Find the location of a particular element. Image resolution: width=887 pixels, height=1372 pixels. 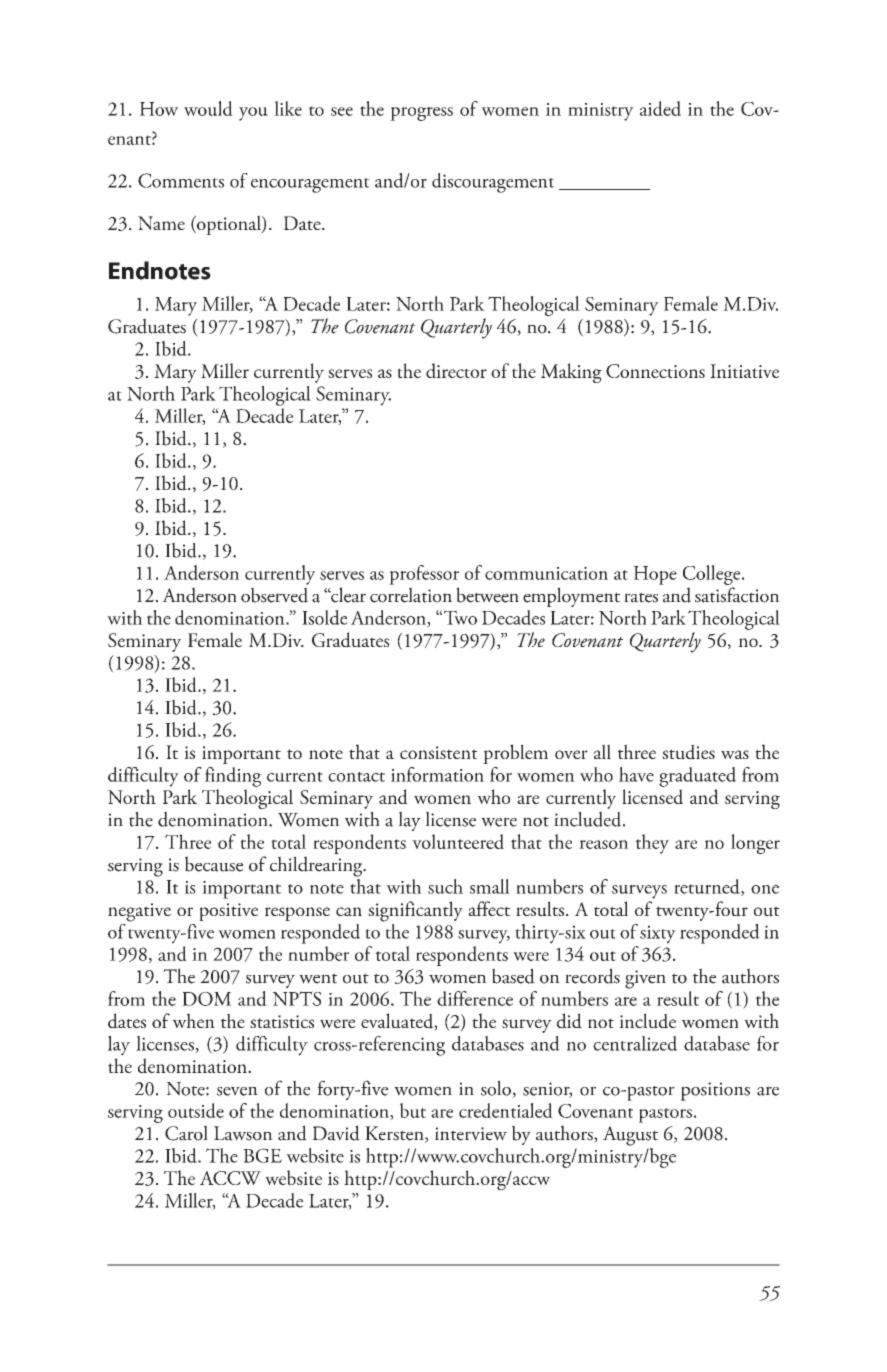

finding is located at coordinates (233, 777).
